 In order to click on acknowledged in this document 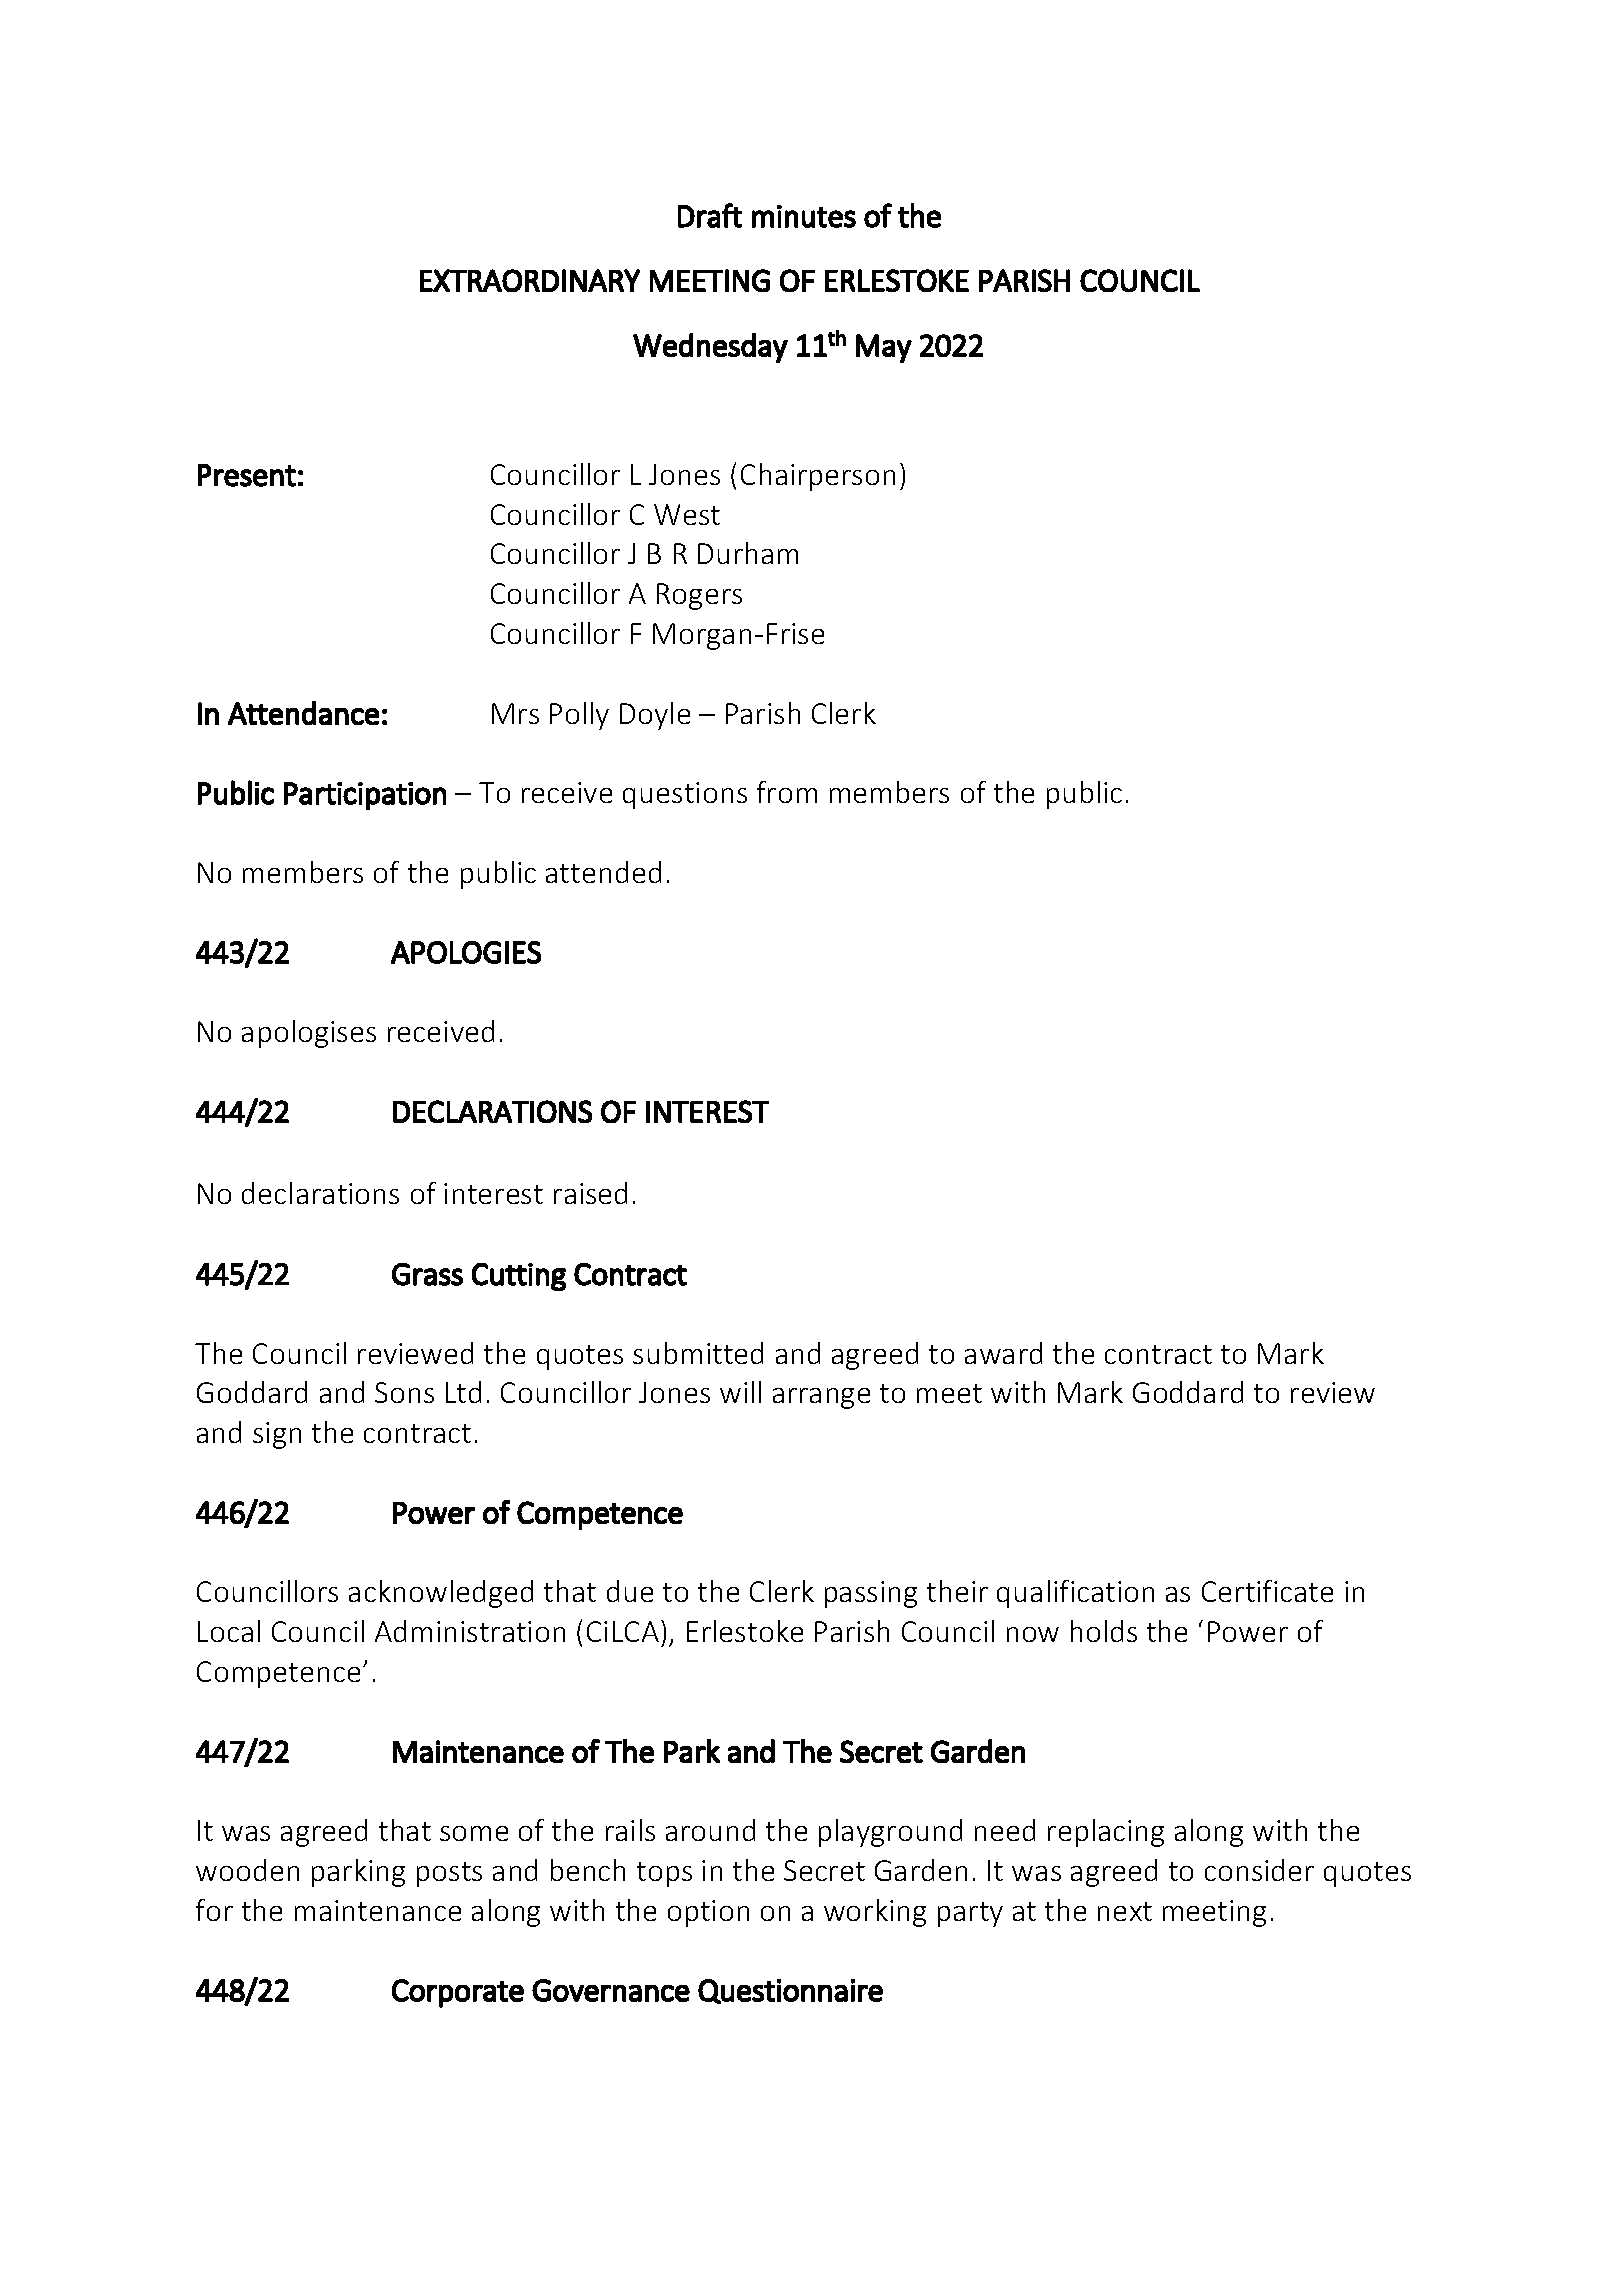, I will do `click(441, 1594)`.
